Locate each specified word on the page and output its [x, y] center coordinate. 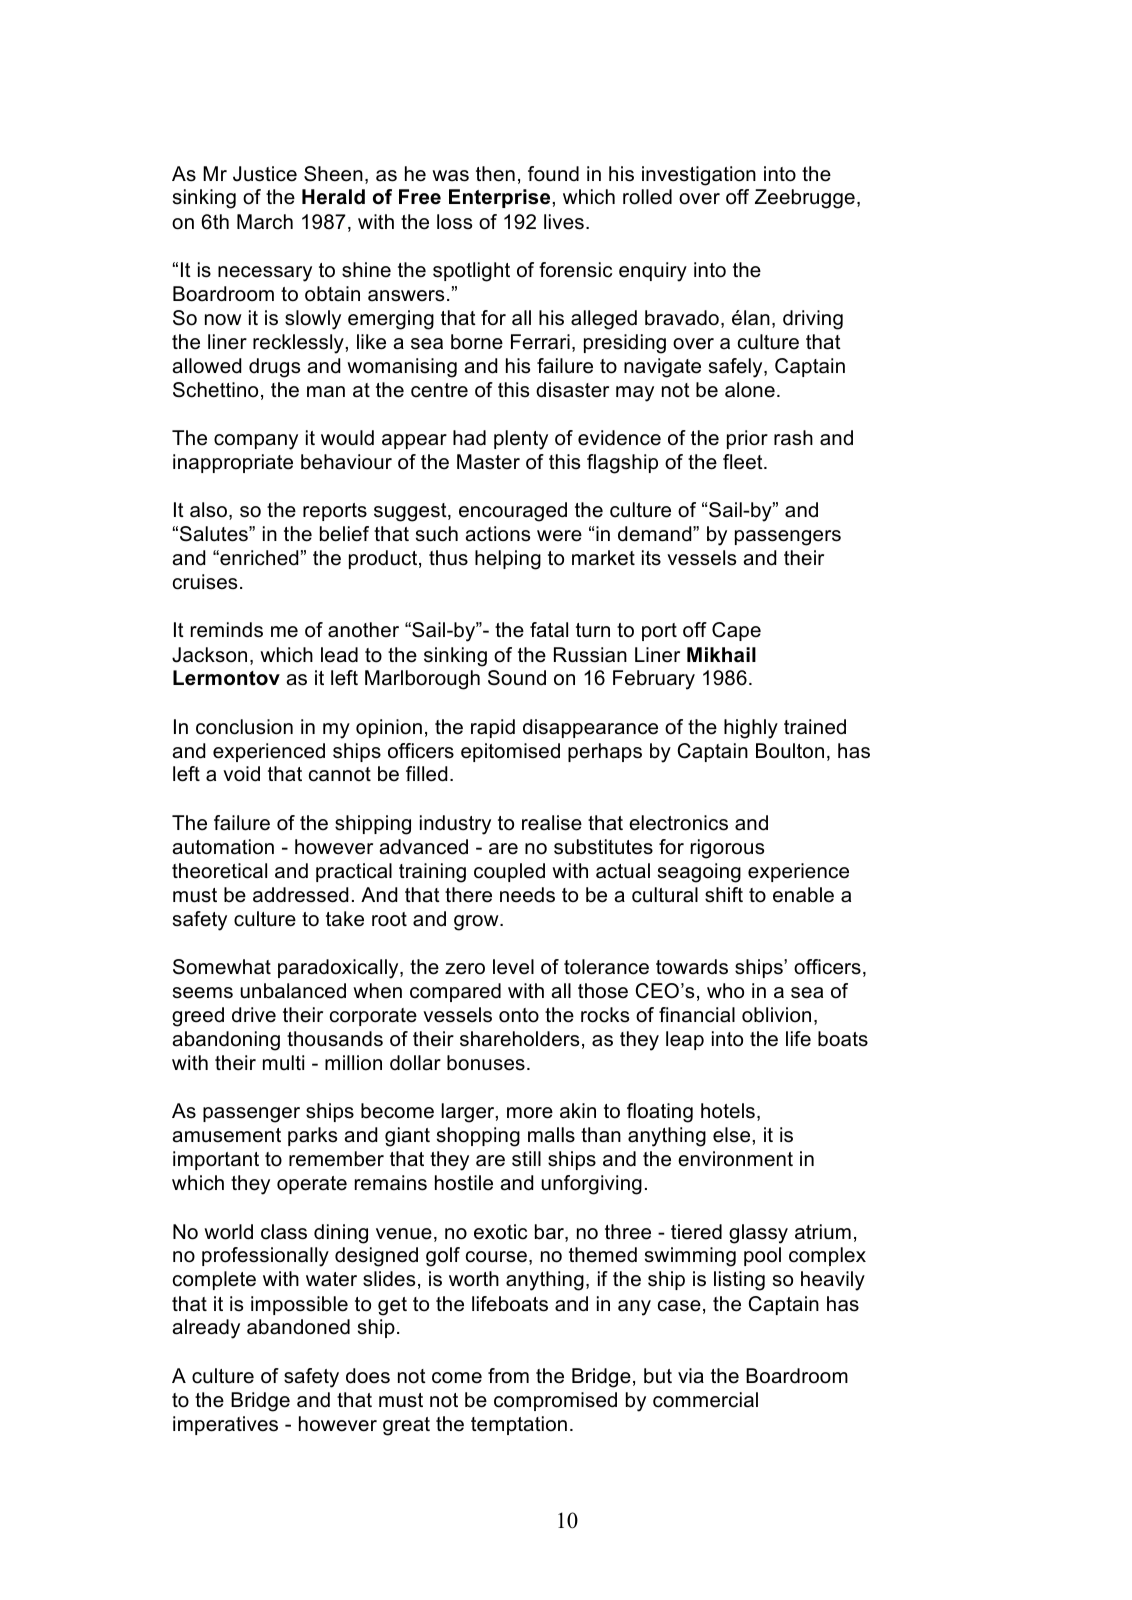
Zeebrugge [805, 199]
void [241, 774]
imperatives [225, 1425]
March [265, 222]
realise [552, 823]
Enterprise [499, 198]
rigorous [727, 849]
